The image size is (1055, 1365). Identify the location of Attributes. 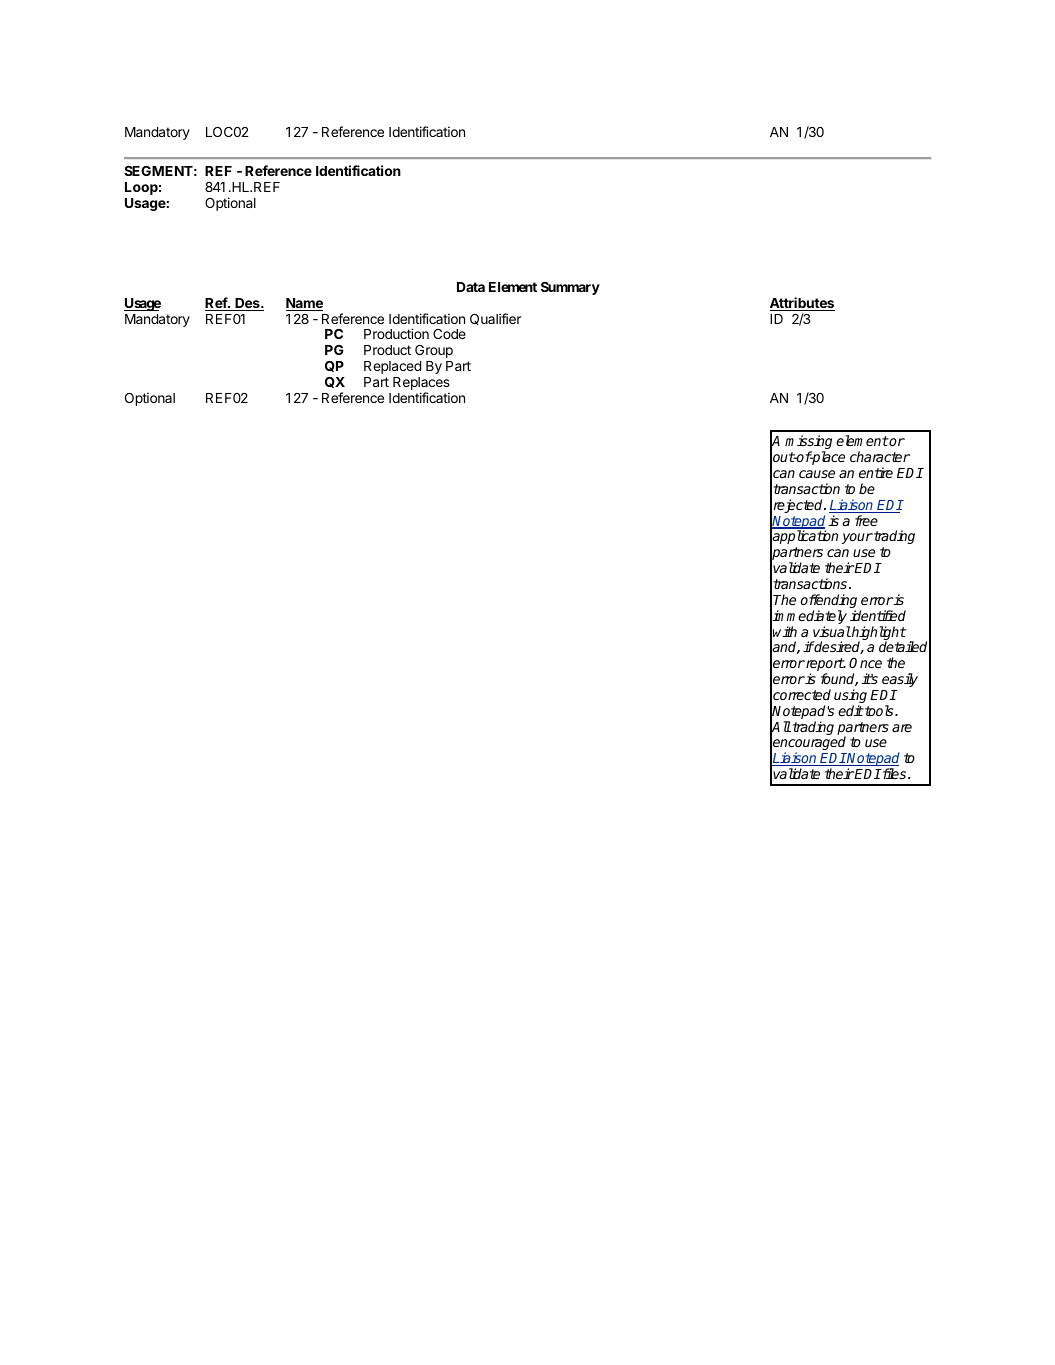
(802, 304).
